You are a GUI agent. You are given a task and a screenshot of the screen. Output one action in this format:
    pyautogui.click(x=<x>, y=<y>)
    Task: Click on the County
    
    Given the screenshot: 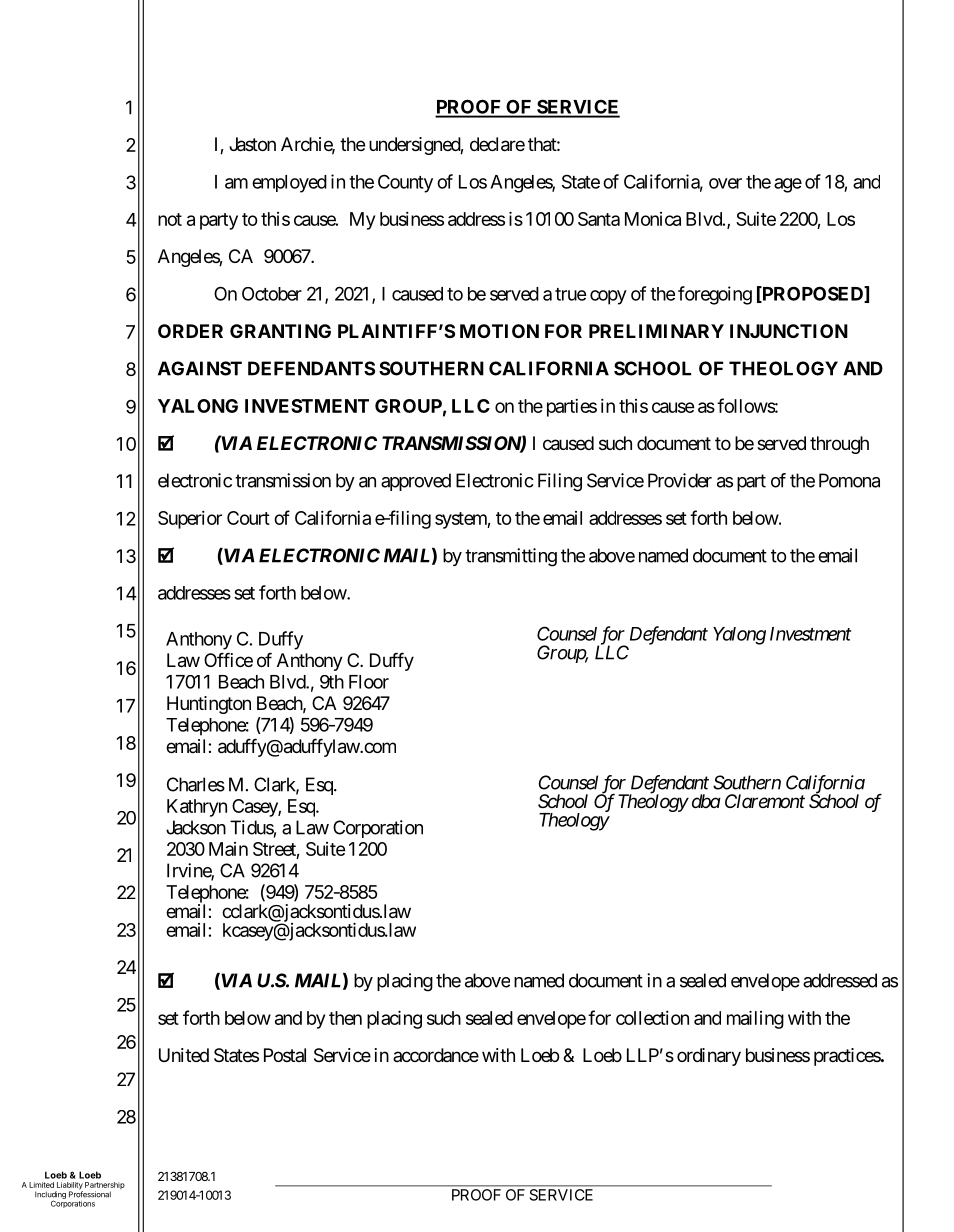 What is the action you would take?
    pyautogui.click(x=405, y=183)
